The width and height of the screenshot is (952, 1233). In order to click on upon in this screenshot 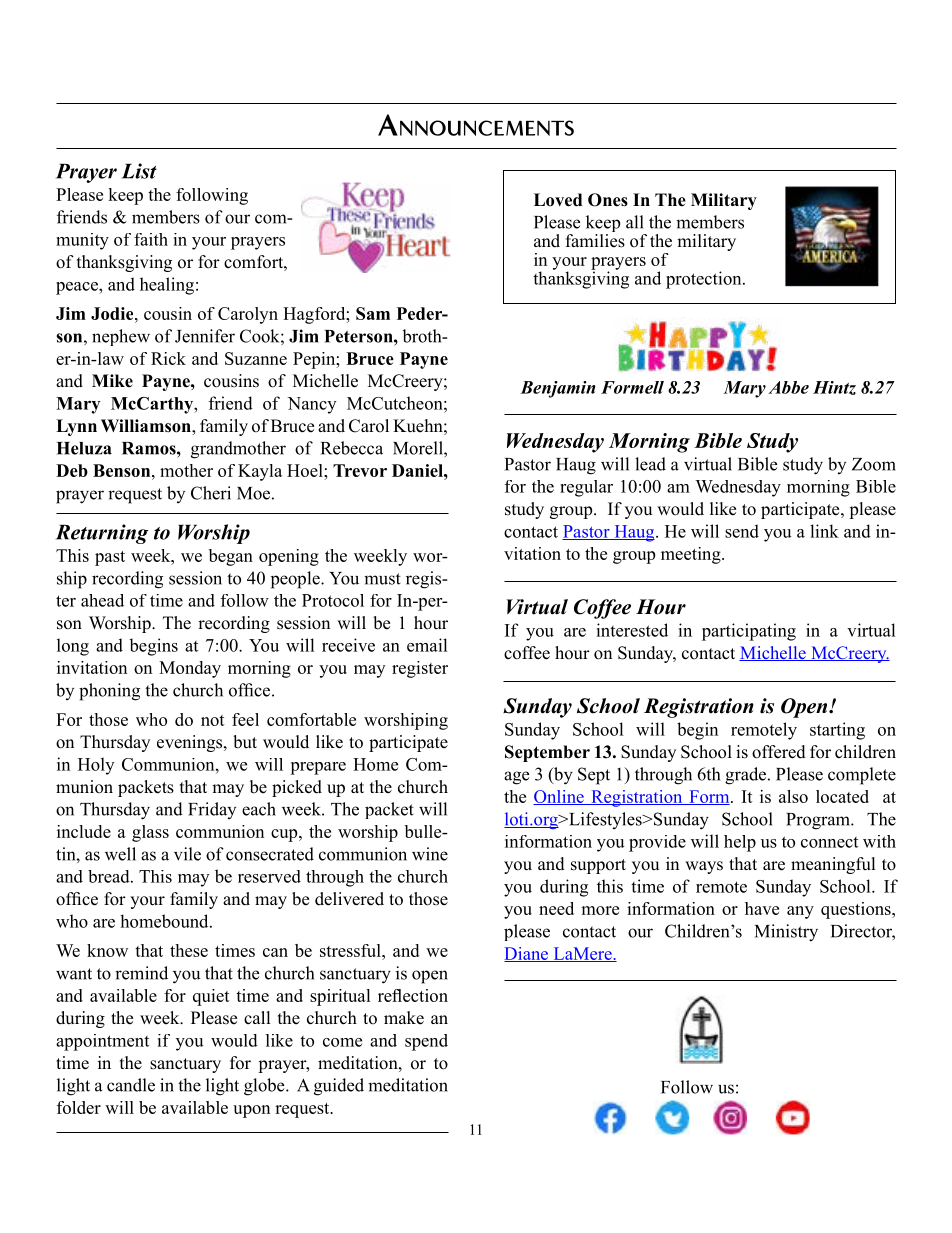, I will do `click(251, 1111)`.
